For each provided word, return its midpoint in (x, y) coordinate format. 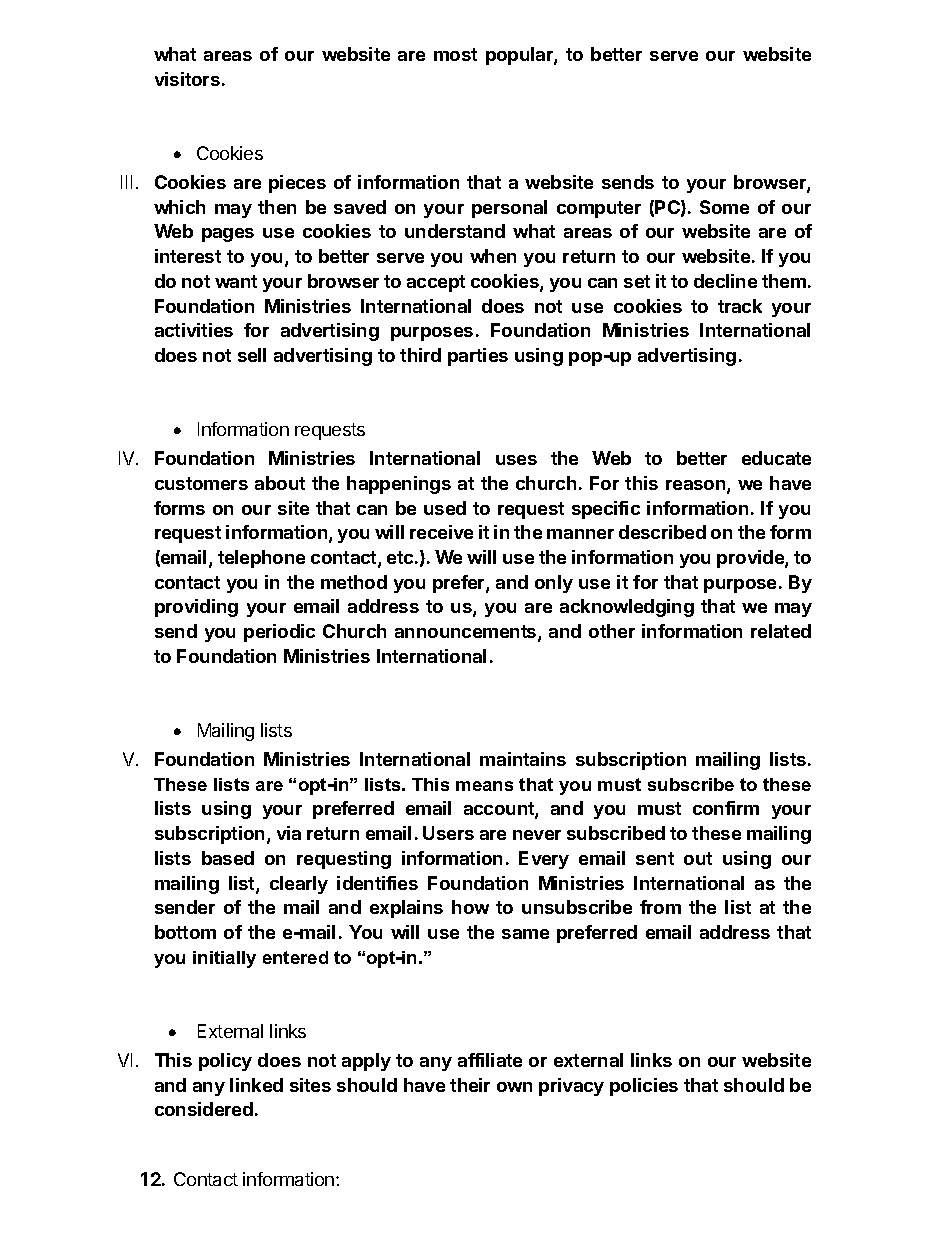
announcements (467, 633)
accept (436, 283)
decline (725, 281)
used (445, 508)
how (470, 907)
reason (697, 486)
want (236, 281)
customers (201, 483)
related (781, 631)
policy (225, 1062)
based (228, 858)
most (455, 54)
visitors (187, 79)
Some (724, 207)
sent (655, 858)
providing (196, 608)
